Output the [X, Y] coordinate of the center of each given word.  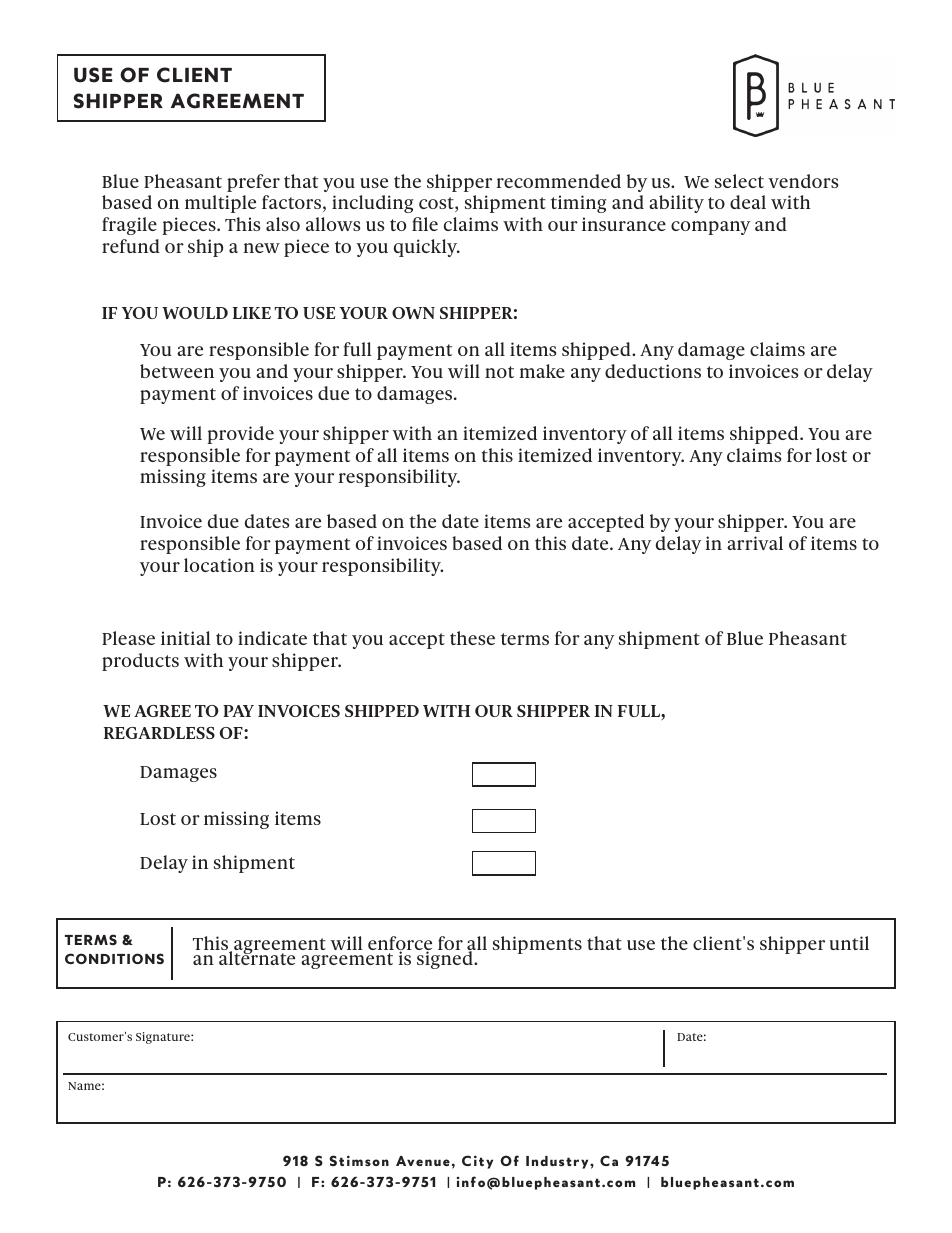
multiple [220, 204]
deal [748, 202]
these [472, 638]
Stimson [359, 1160]
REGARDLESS [159, 733]
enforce [400, 944]
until [849, 943]
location [219, 565]
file [425, 224]
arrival [755, 543]
